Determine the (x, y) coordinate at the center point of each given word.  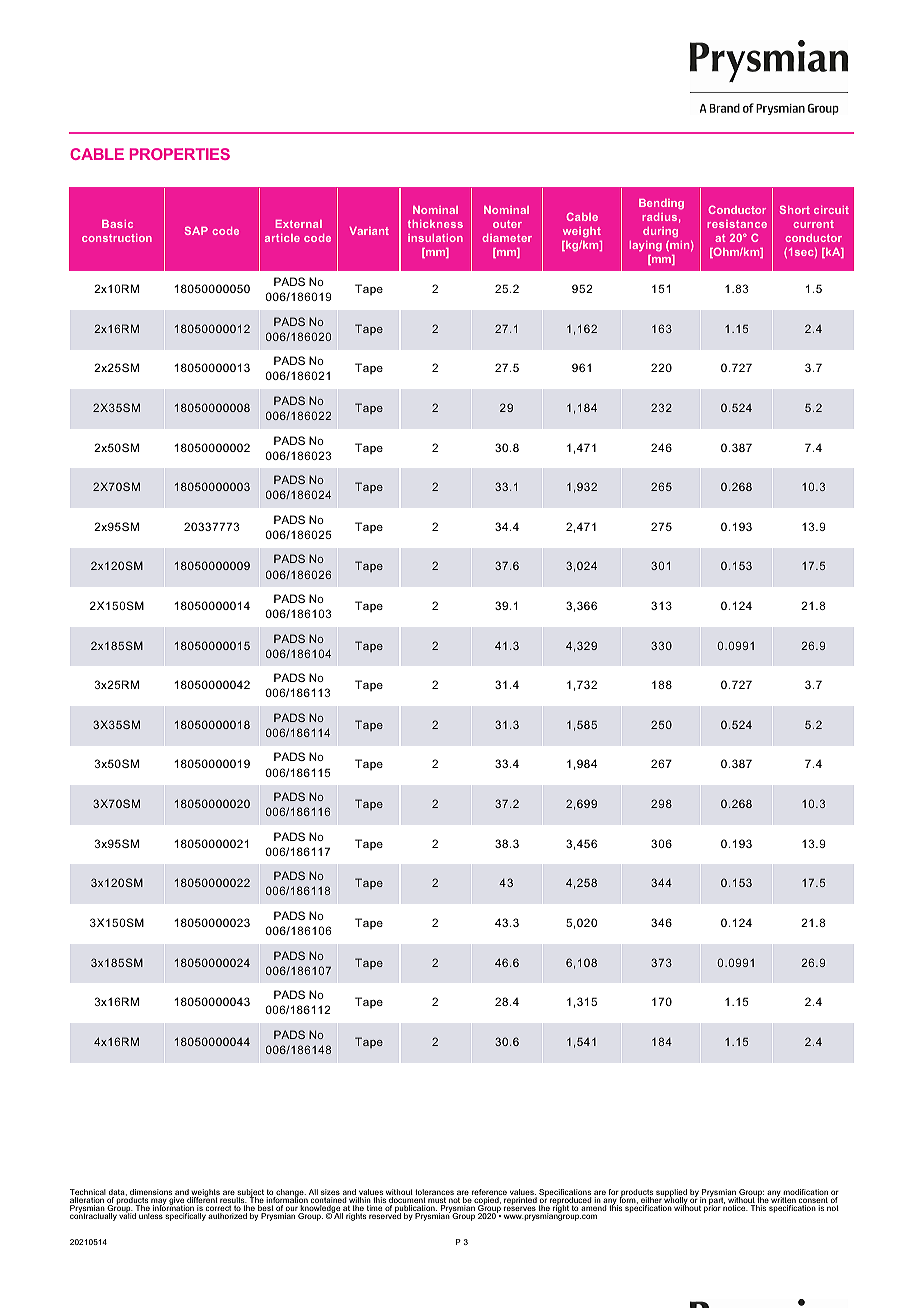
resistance (737, 224)
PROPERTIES (180, 154)
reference (489, 1193)
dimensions (151, 1193)
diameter (507, 238)
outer (507, 224)
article (282, 238)
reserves (520, 1208)
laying (645, 246)
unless (151, 1216)
